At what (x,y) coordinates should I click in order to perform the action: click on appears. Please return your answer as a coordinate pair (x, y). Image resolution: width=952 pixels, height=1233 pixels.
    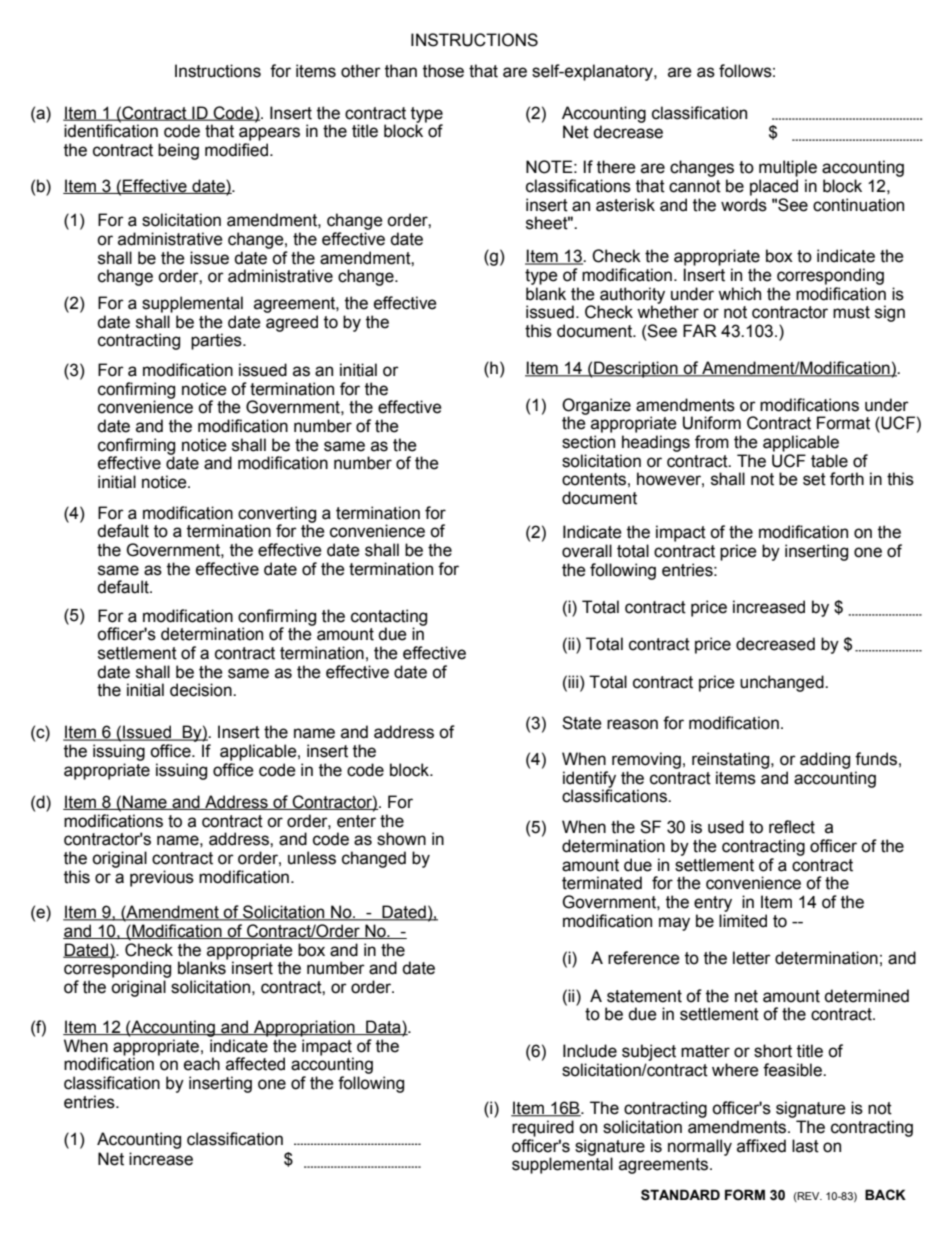
    Looking at the image, I should click on (269, 134).
